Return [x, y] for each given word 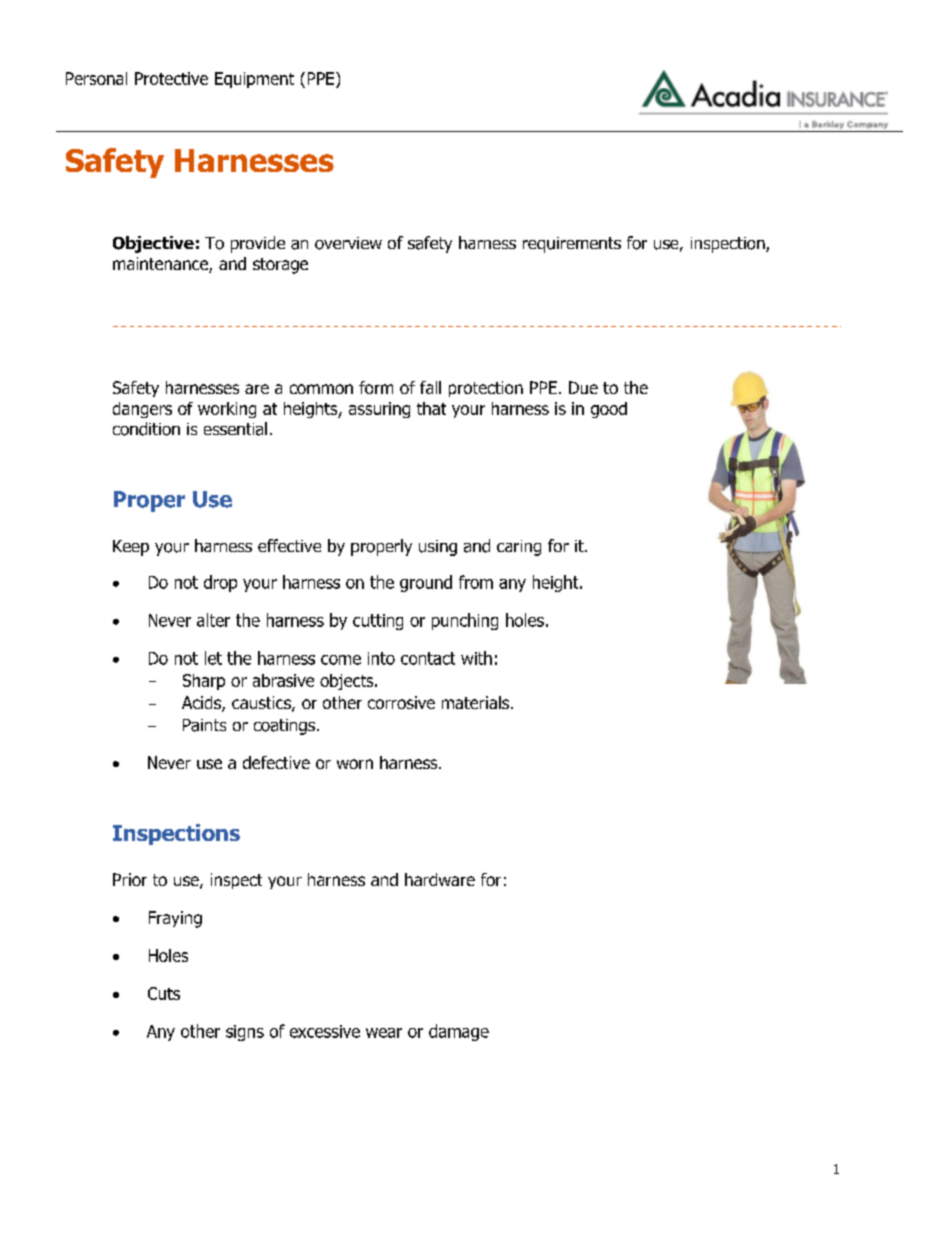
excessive [325, 1031]
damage [459, 1032]
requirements [572, 245]
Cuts [164, 993]
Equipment [254, 80]
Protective [171, 78]
